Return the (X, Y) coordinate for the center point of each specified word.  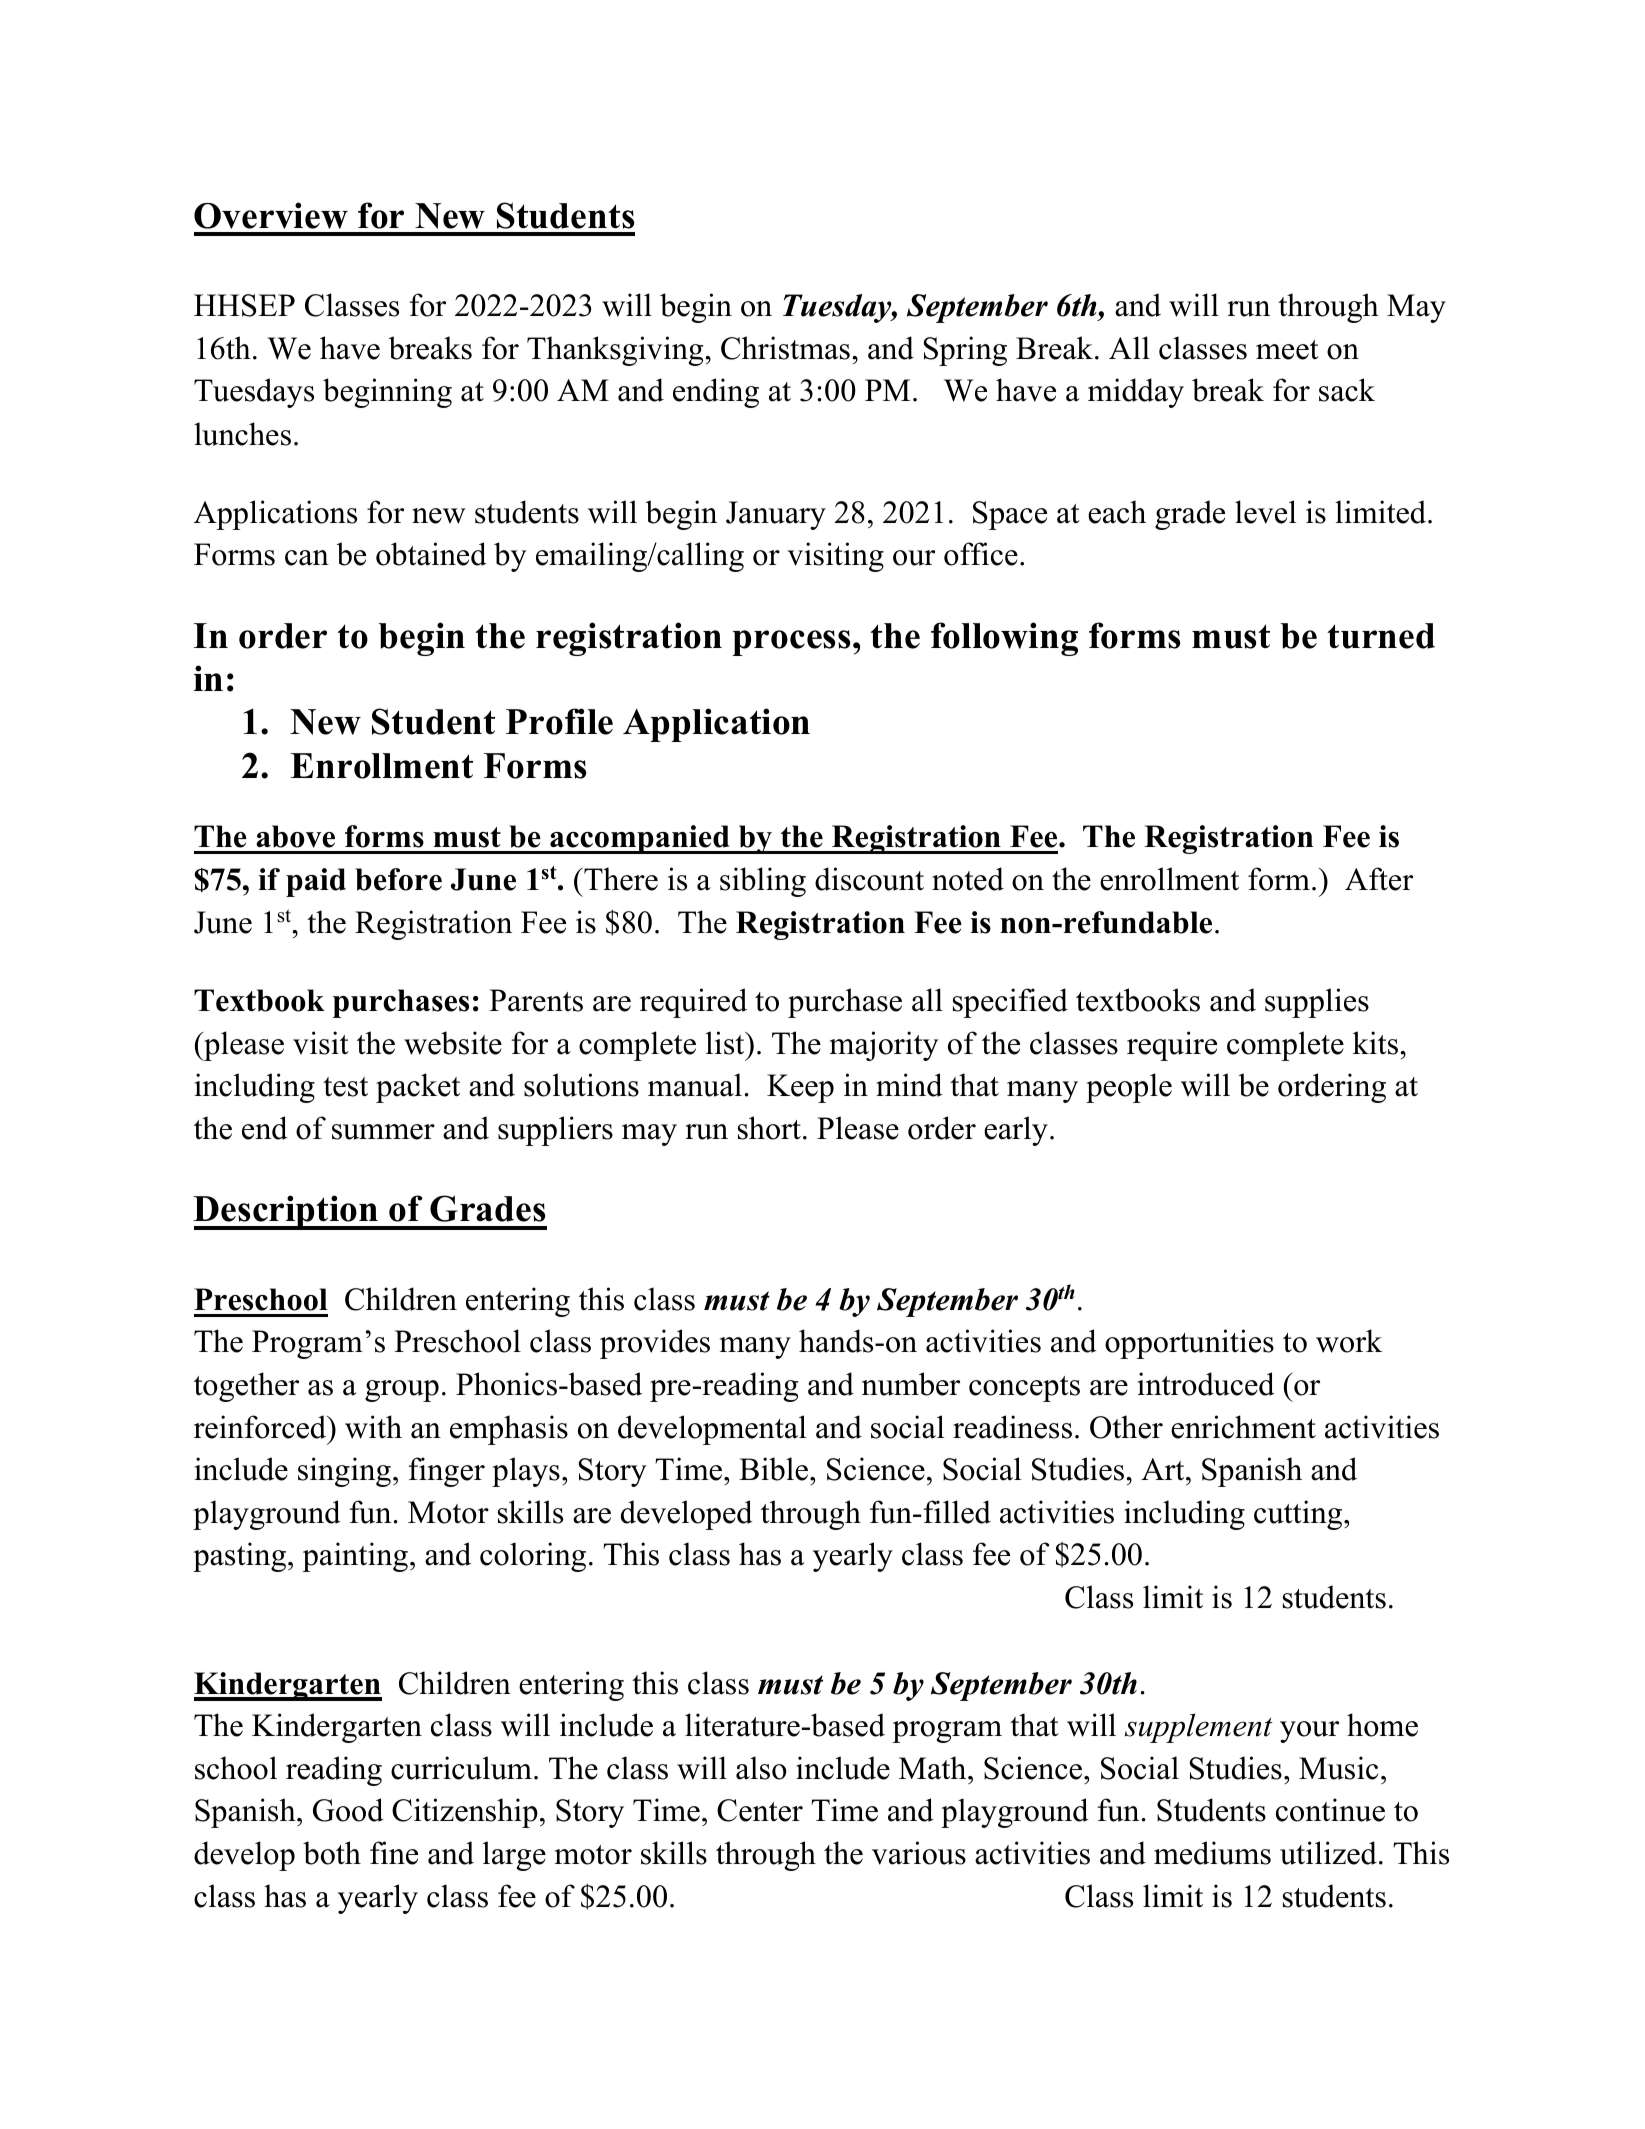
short (769, 1128)
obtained (431, 554)
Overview (271, 215)
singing (344, 1472)
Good (348, 1810)
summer (383, 1132)
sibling (763, 882)
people (1129, 1088)
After (1379, 879)
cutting (1299, 1515)
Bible (775, 1469)
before (398, 879)
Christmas (785, 348)
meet (1287, 350)
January (776, 515)
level (1265, 512)
